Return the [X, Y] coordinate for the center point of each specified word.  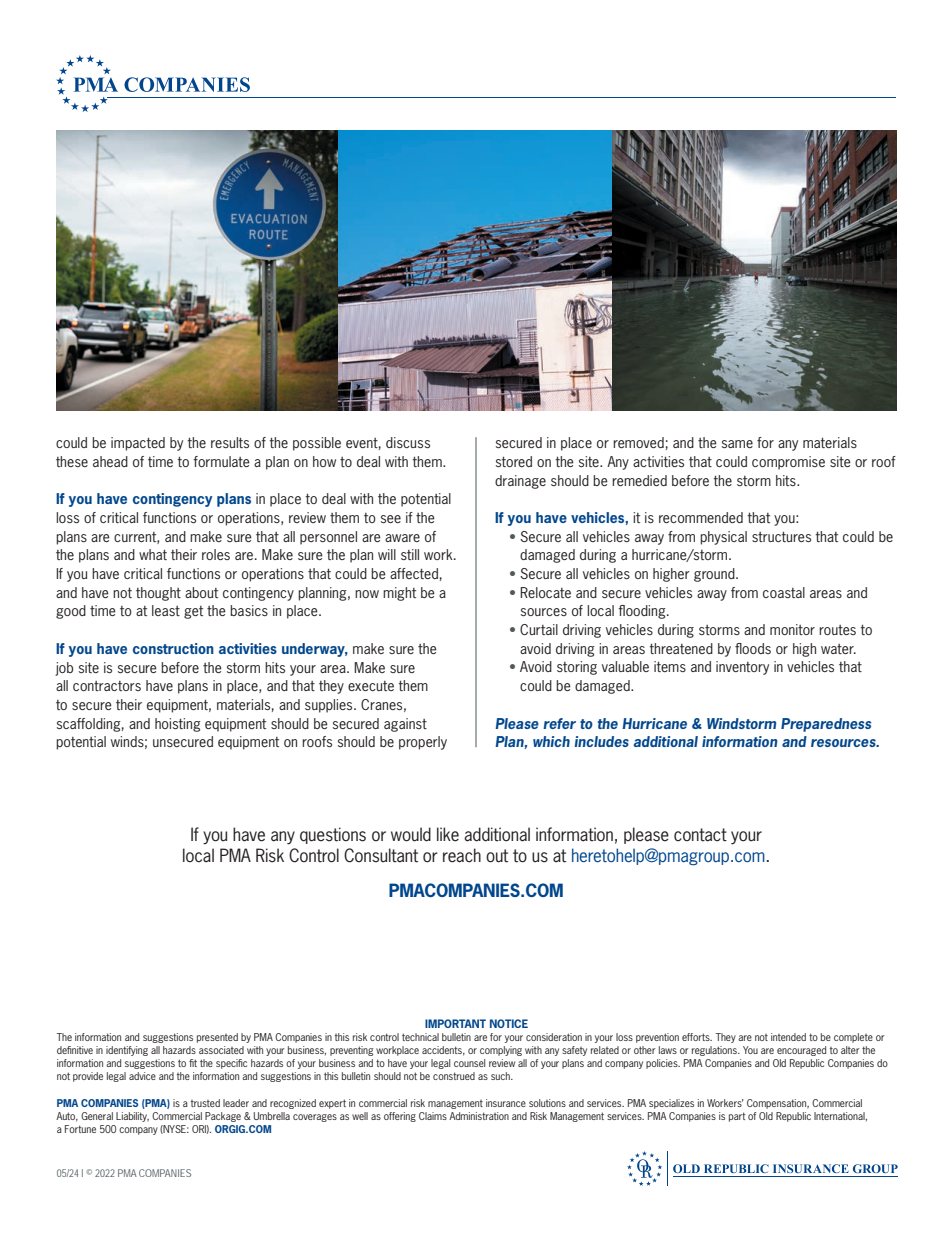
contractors [107, 686]
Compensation [778, 1104]
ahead [110, 461]
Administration [479, 1116]
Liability [132, 1117]
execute [371, 686]
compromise [788, 463]
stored [514, 461]
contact [700, 835]
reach [462, 855]
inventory [742, 668]
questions [333, 835]
